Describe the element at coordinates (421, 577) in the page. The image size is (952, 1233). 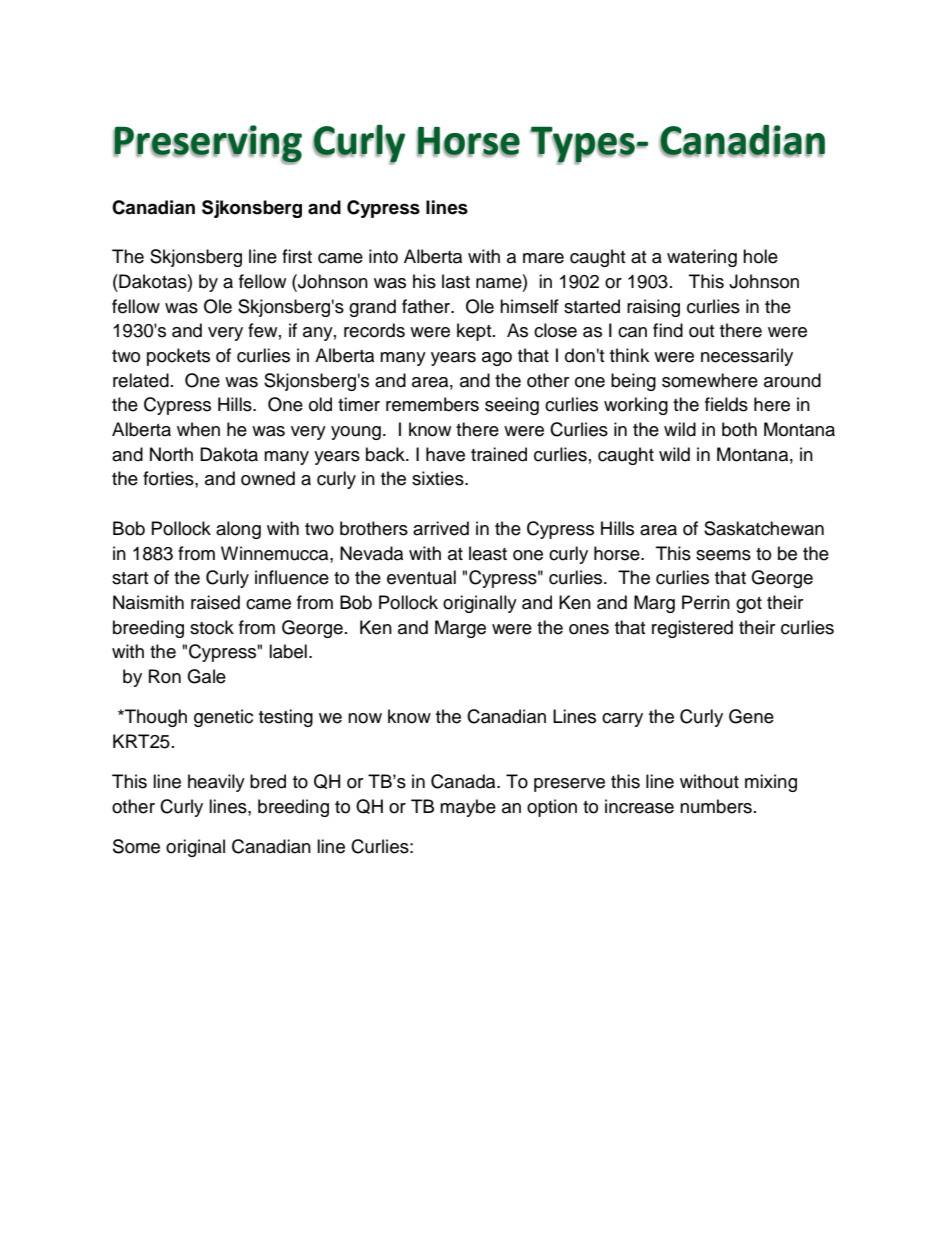
I see `eventual` at that location.
